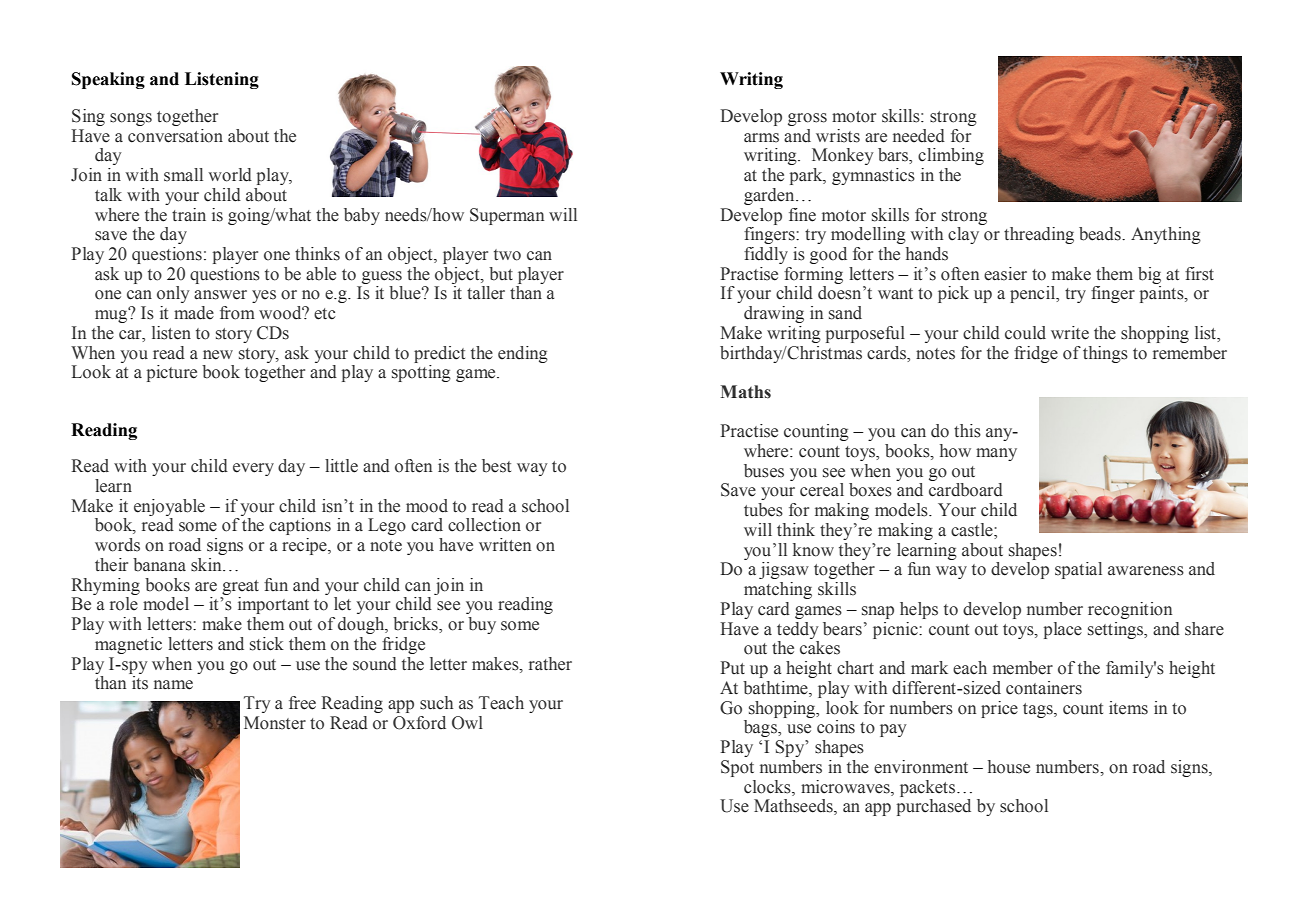 The image size is (1308, 924). Describe the element at coordinates (774, 314) in the screenshot. I see `drawing` at that location.
